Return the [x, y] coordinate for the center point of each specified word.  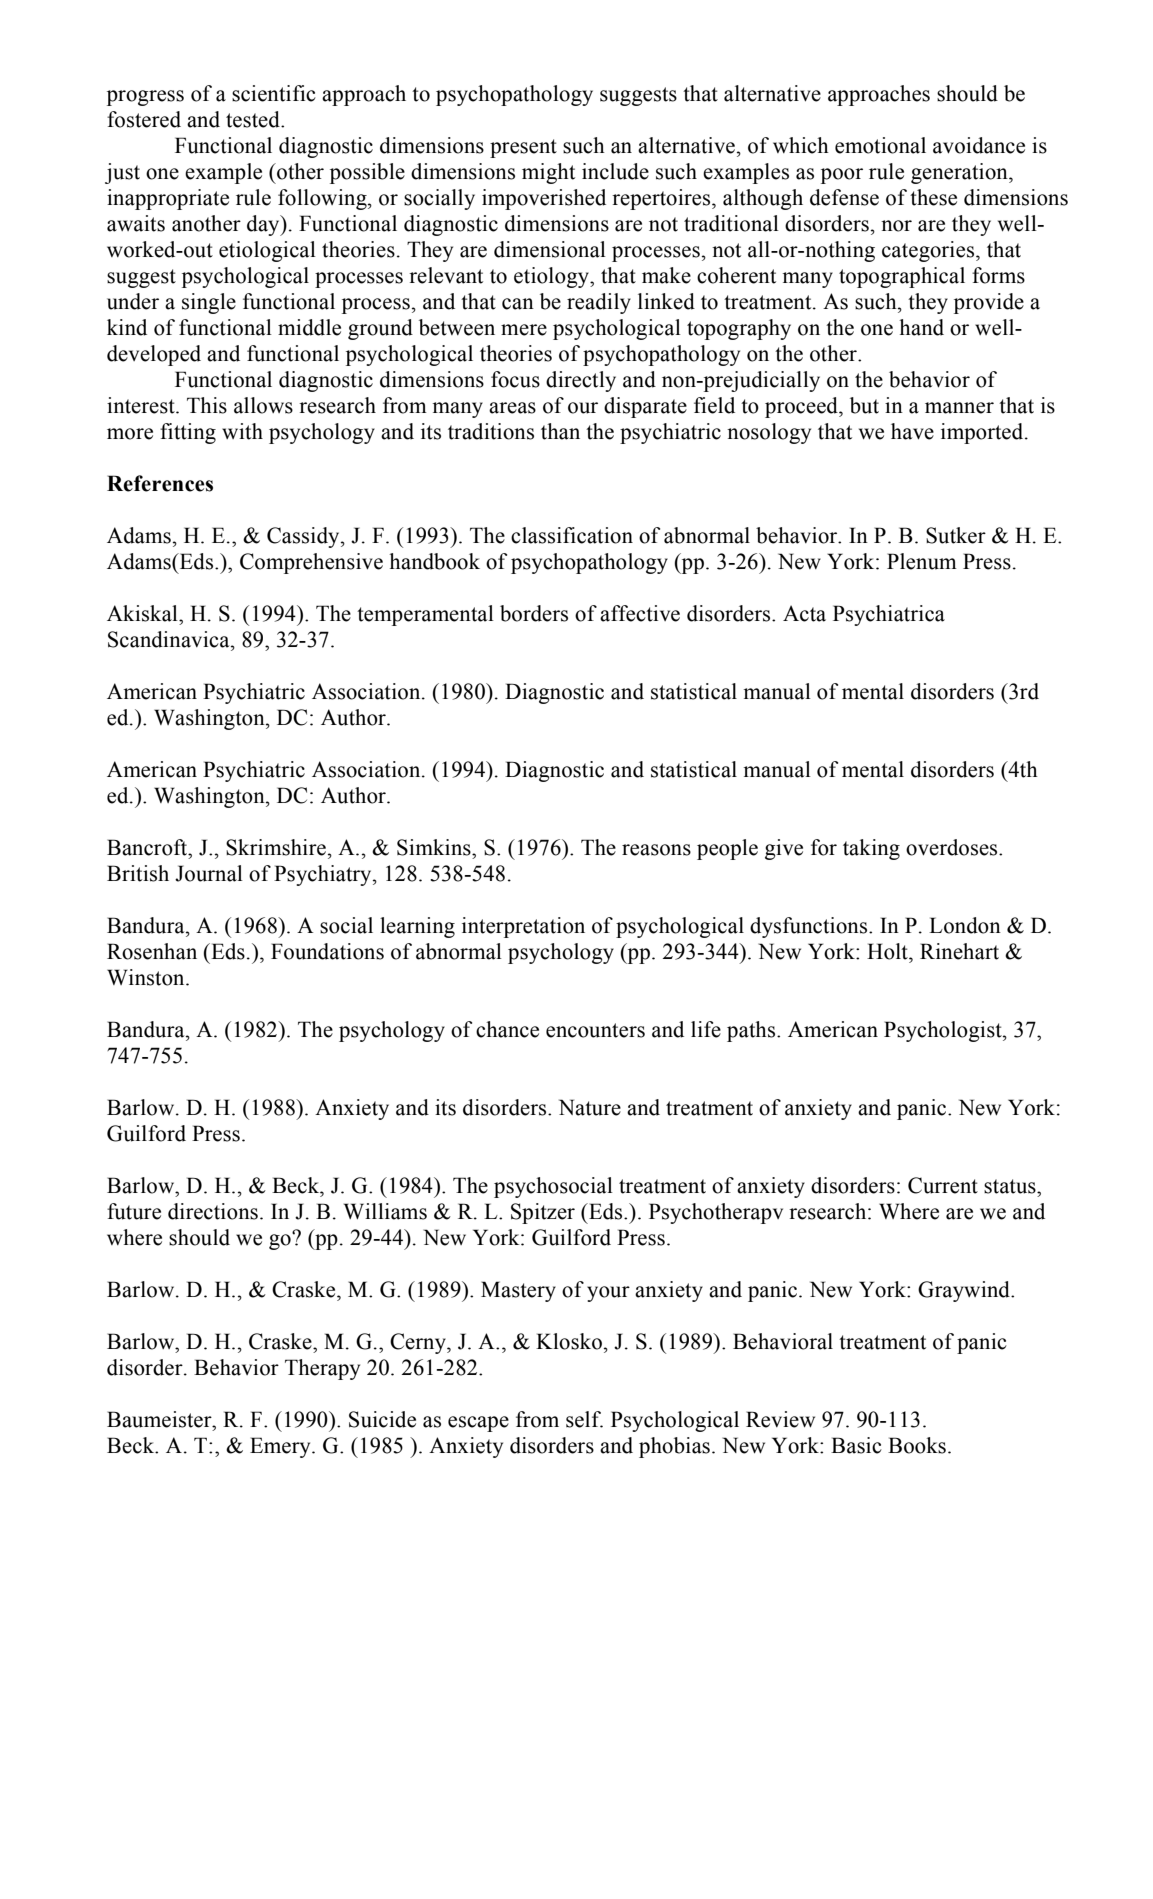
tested [254, 119]
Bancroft [148, 847]
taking [871, 849]
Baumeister [160, 1419]
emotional [880, 145]
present [523, 148]
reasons [656, 850]
